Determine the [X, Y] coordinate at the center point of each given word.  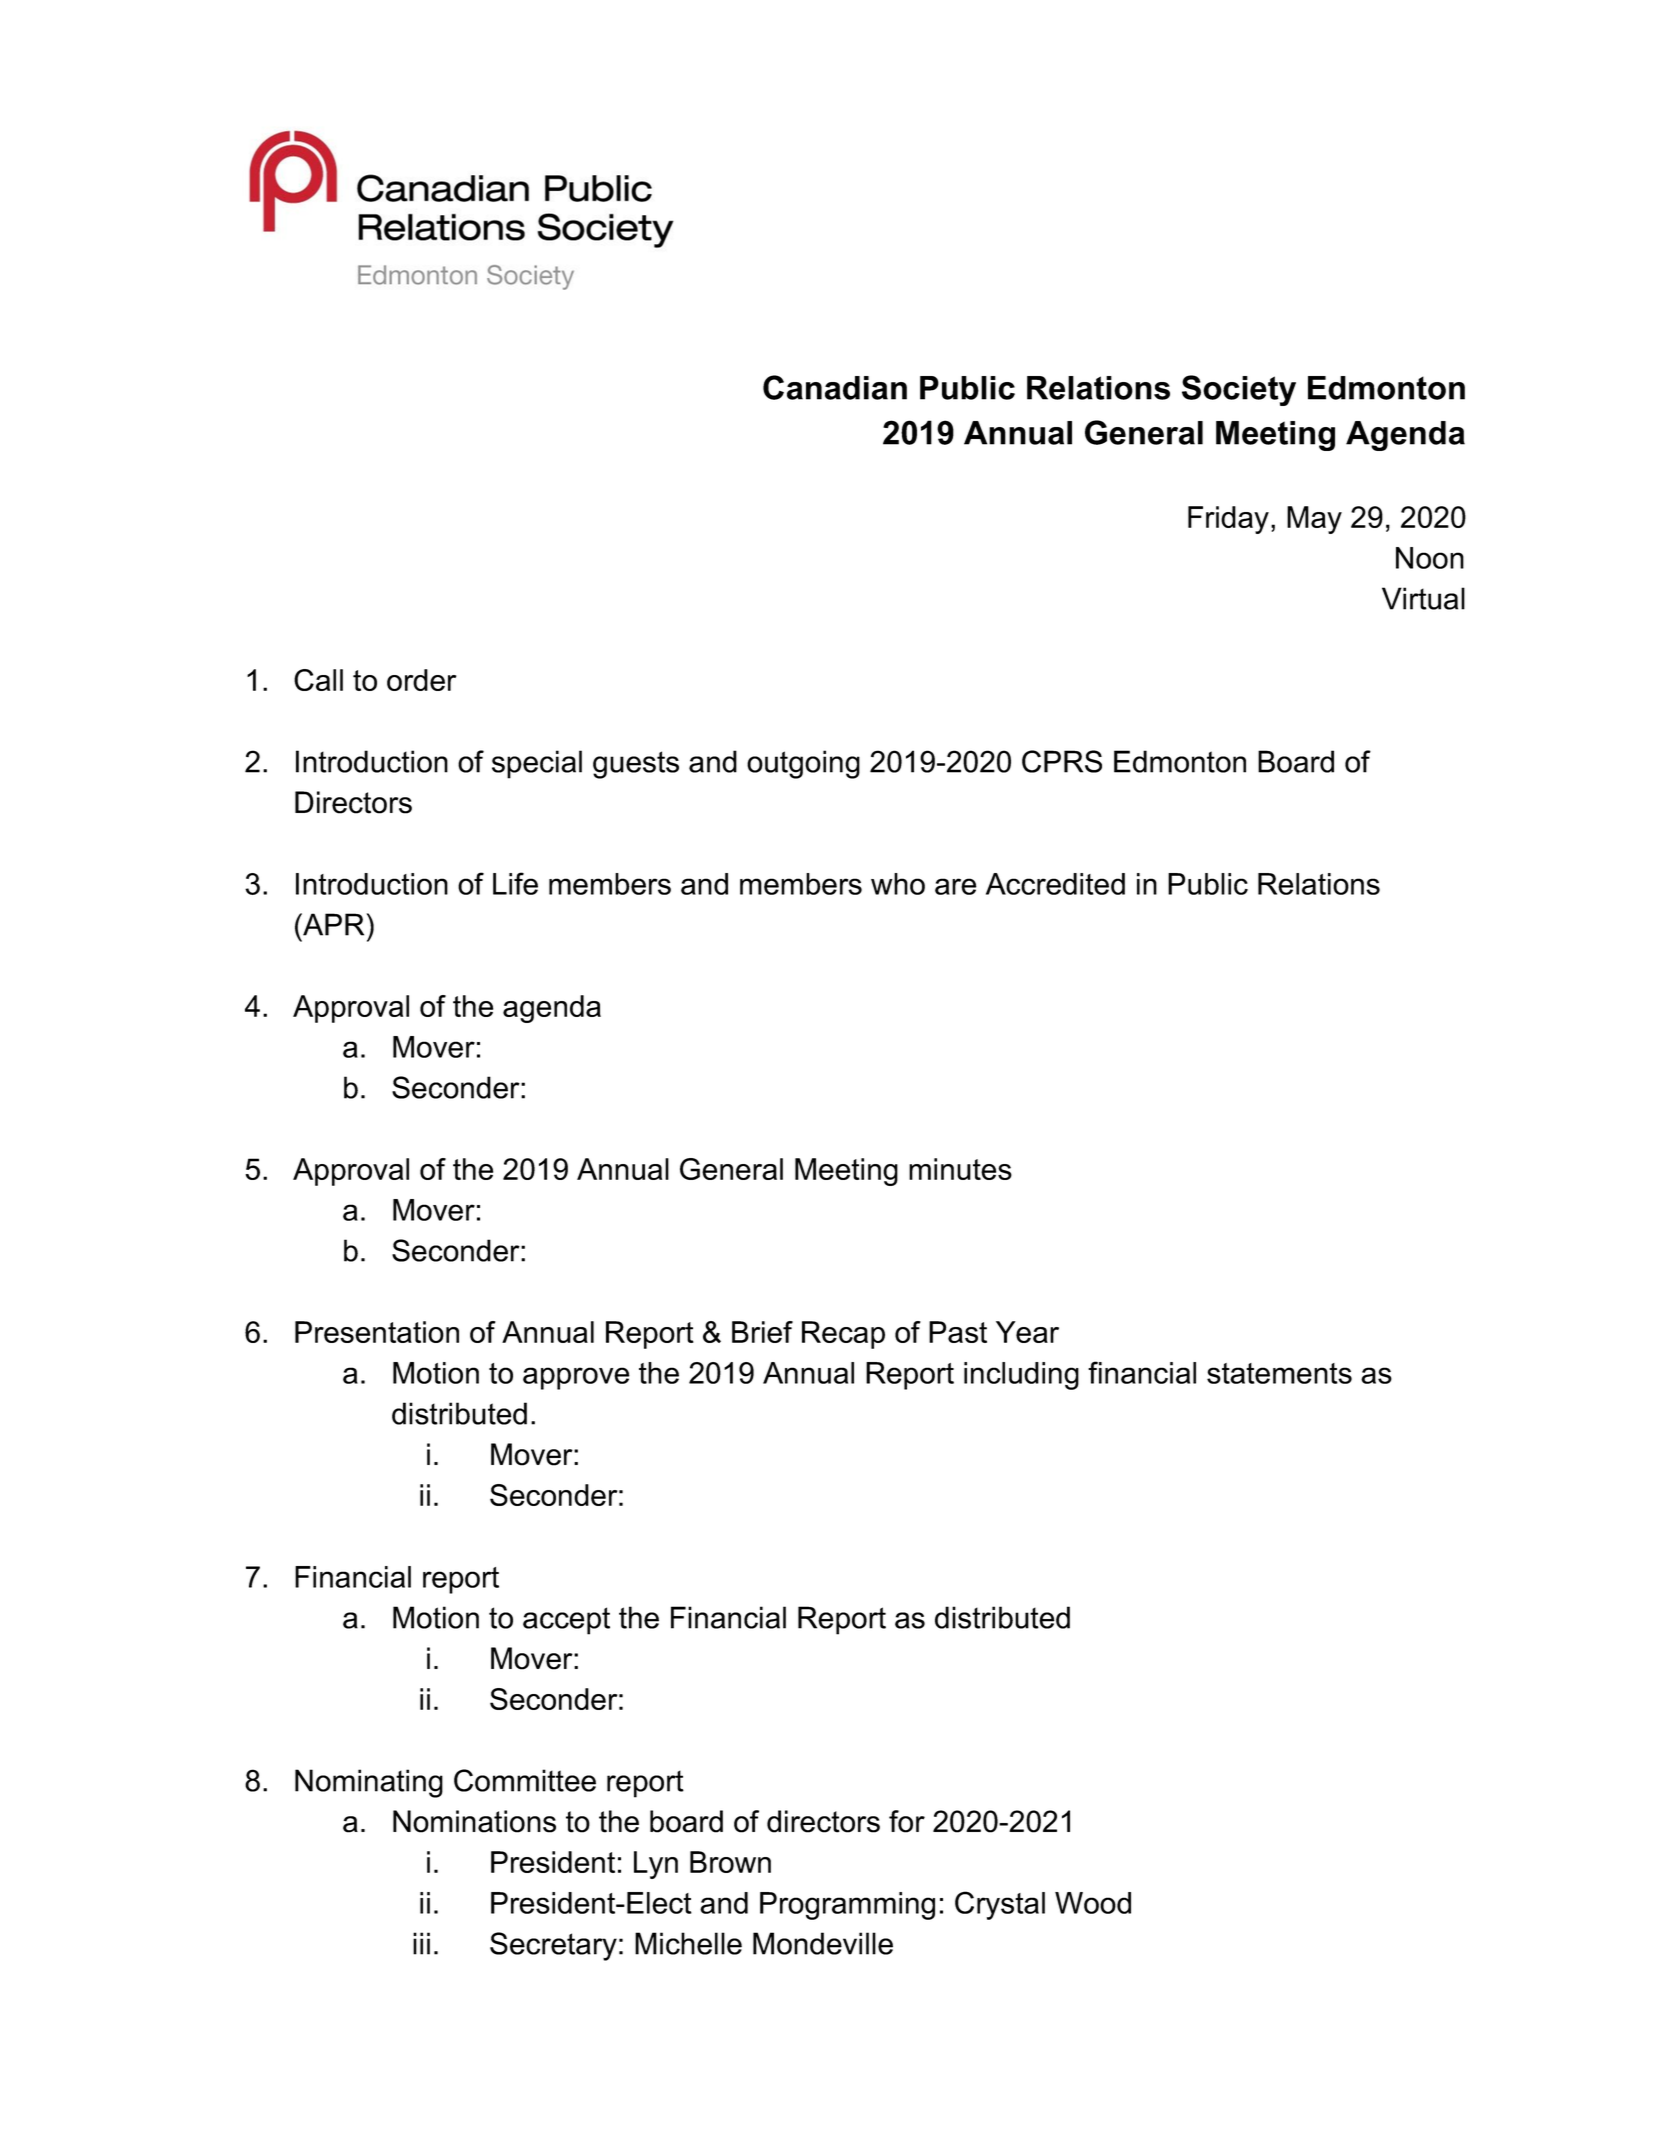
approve [576, 1378]
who [898, 884]
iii [421, 1943]
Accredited [1055, 884]
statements [1279, 1373]
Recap [843, 1335]
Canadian [835, 387]
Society [1239, 390]
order [421, 680]
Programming [847, 1906]
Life [515, 883]
